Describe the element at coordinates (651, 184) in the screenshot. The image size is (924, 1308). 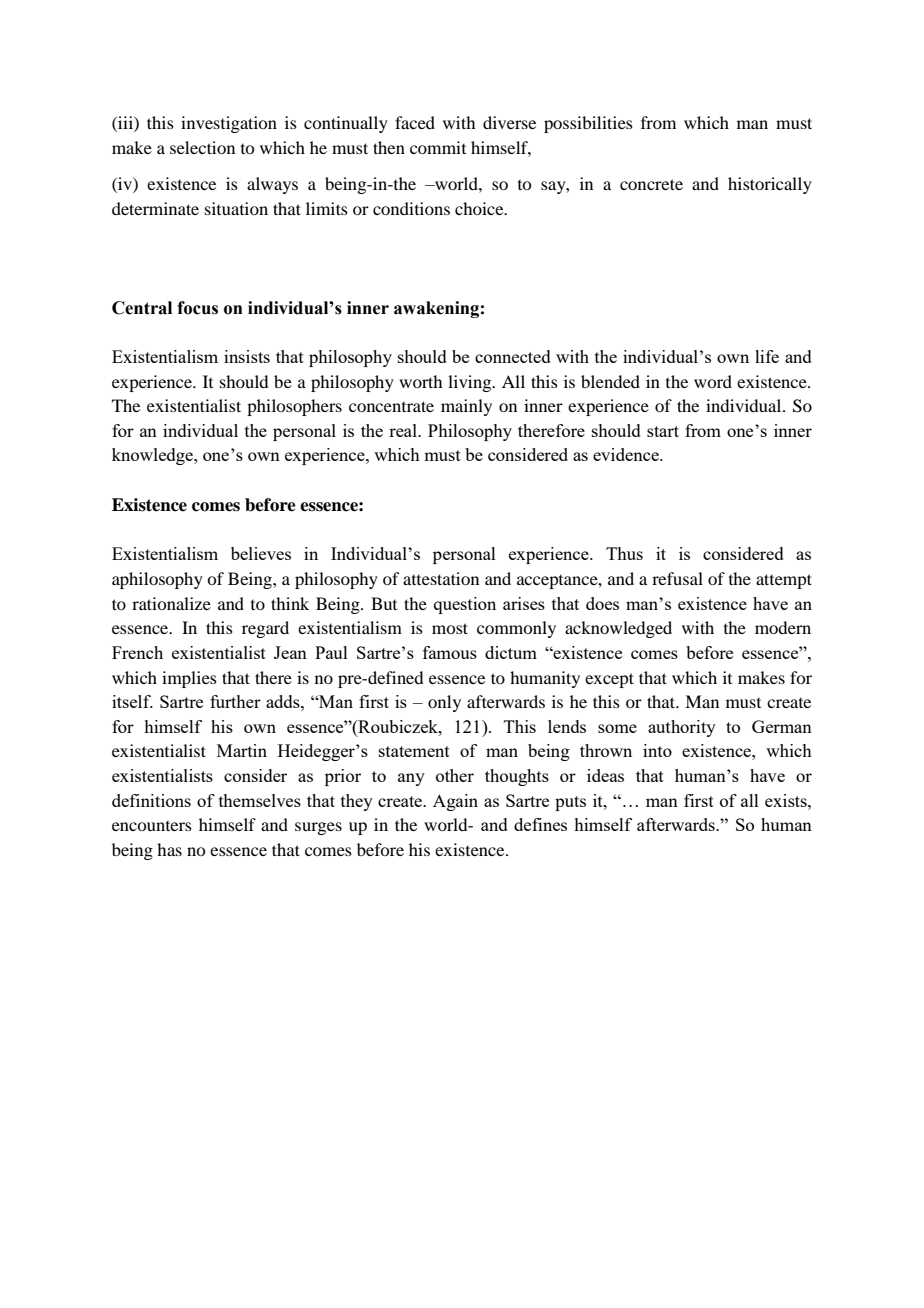
I see `concrete` at that location.
